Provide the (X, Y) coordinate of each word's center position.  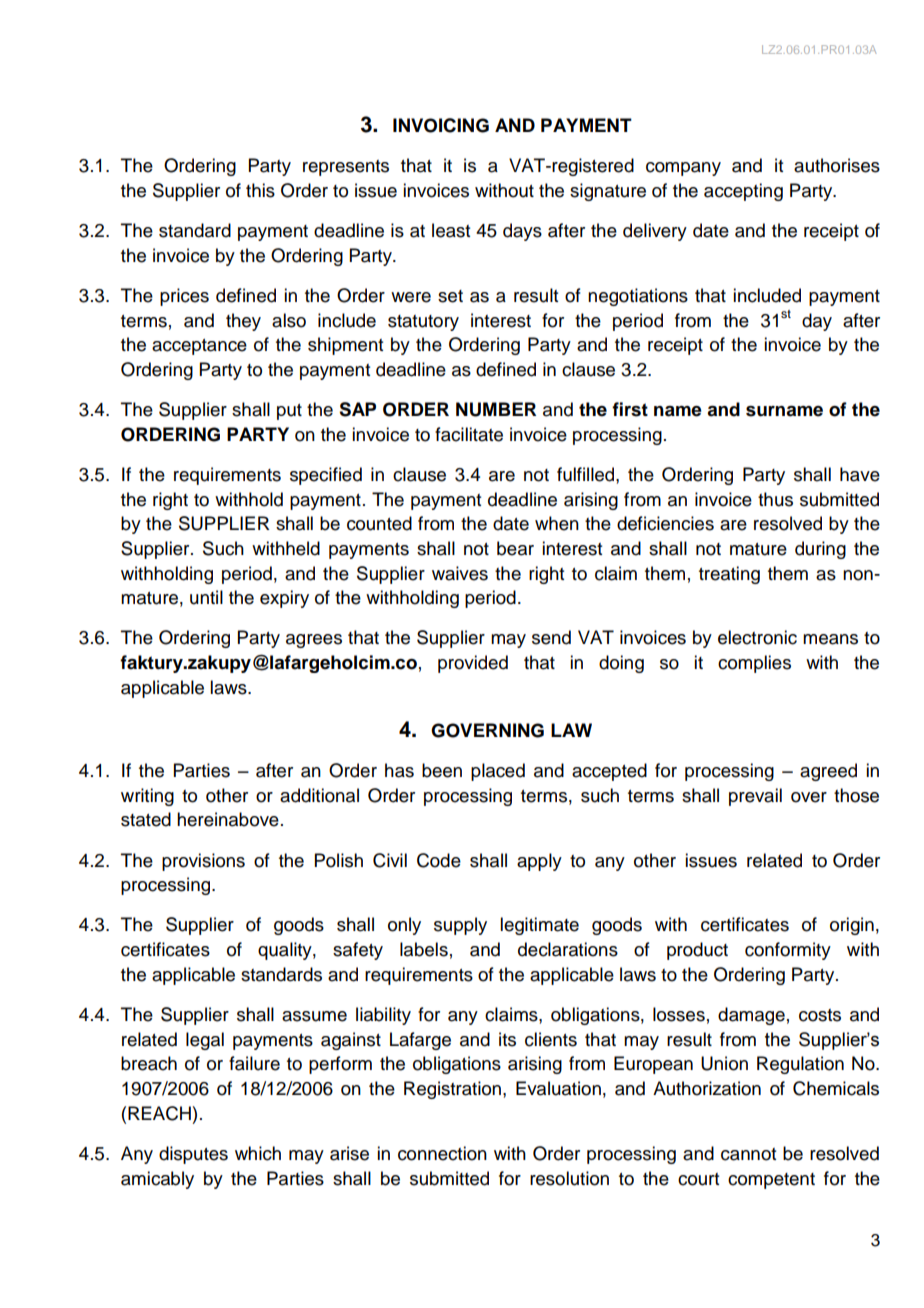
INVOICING (441, 125)
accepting (743, 192)
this (260, 190)
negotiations (638, 297)
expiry (284, 599)
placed (498, 772)
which (258, 1153)
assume (314, 1016)
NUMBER (496, 409)
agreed (828, 772)
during (820, 550)
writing (147, 797)
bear (515, 548)
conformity (788, 951)
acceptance (199, 347)
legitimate (539, 926)
